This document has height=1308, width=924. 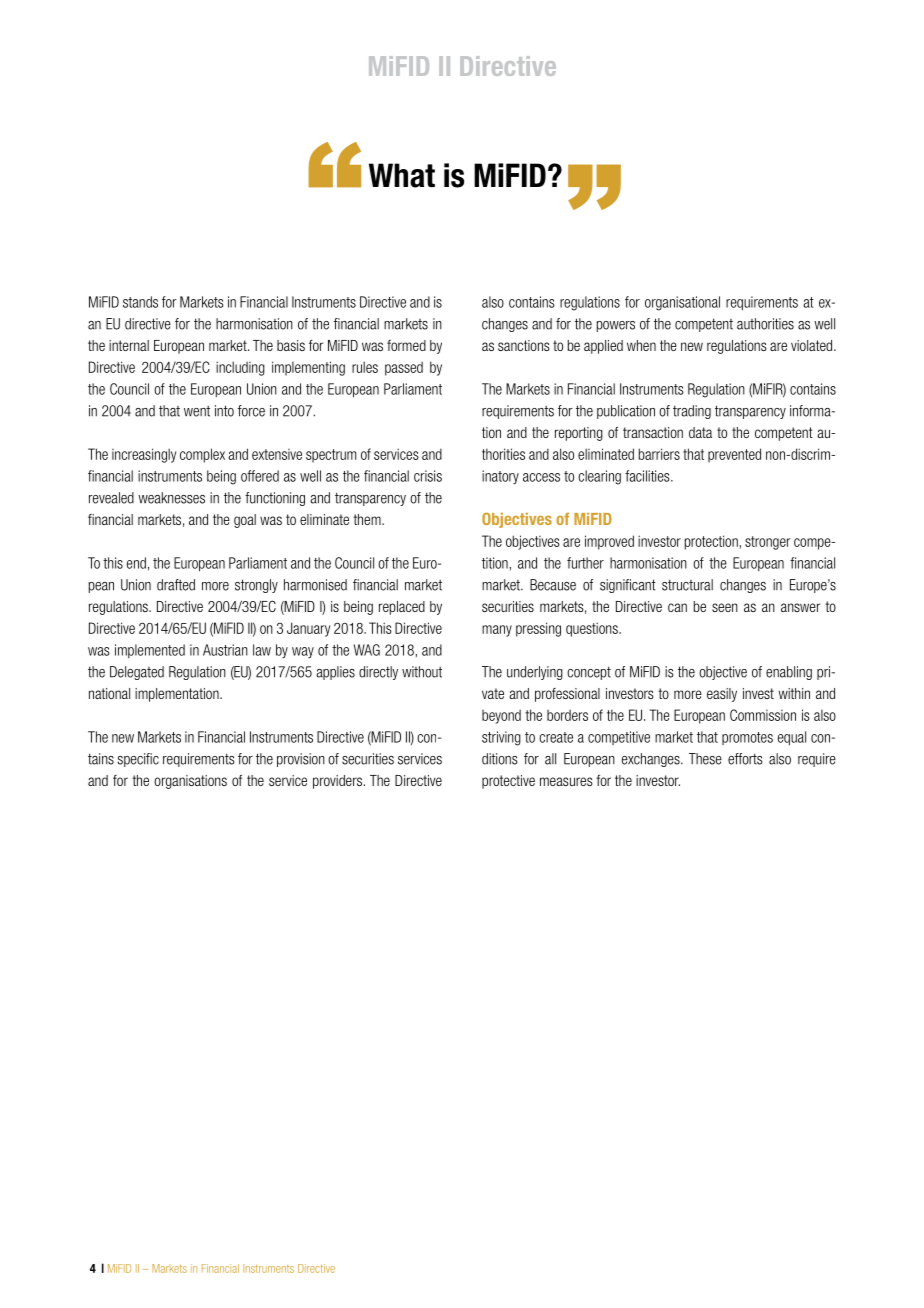 What do you see at coordinates (428, 476) in the document?
I see `crisis` at bounding box center [428, 476].
